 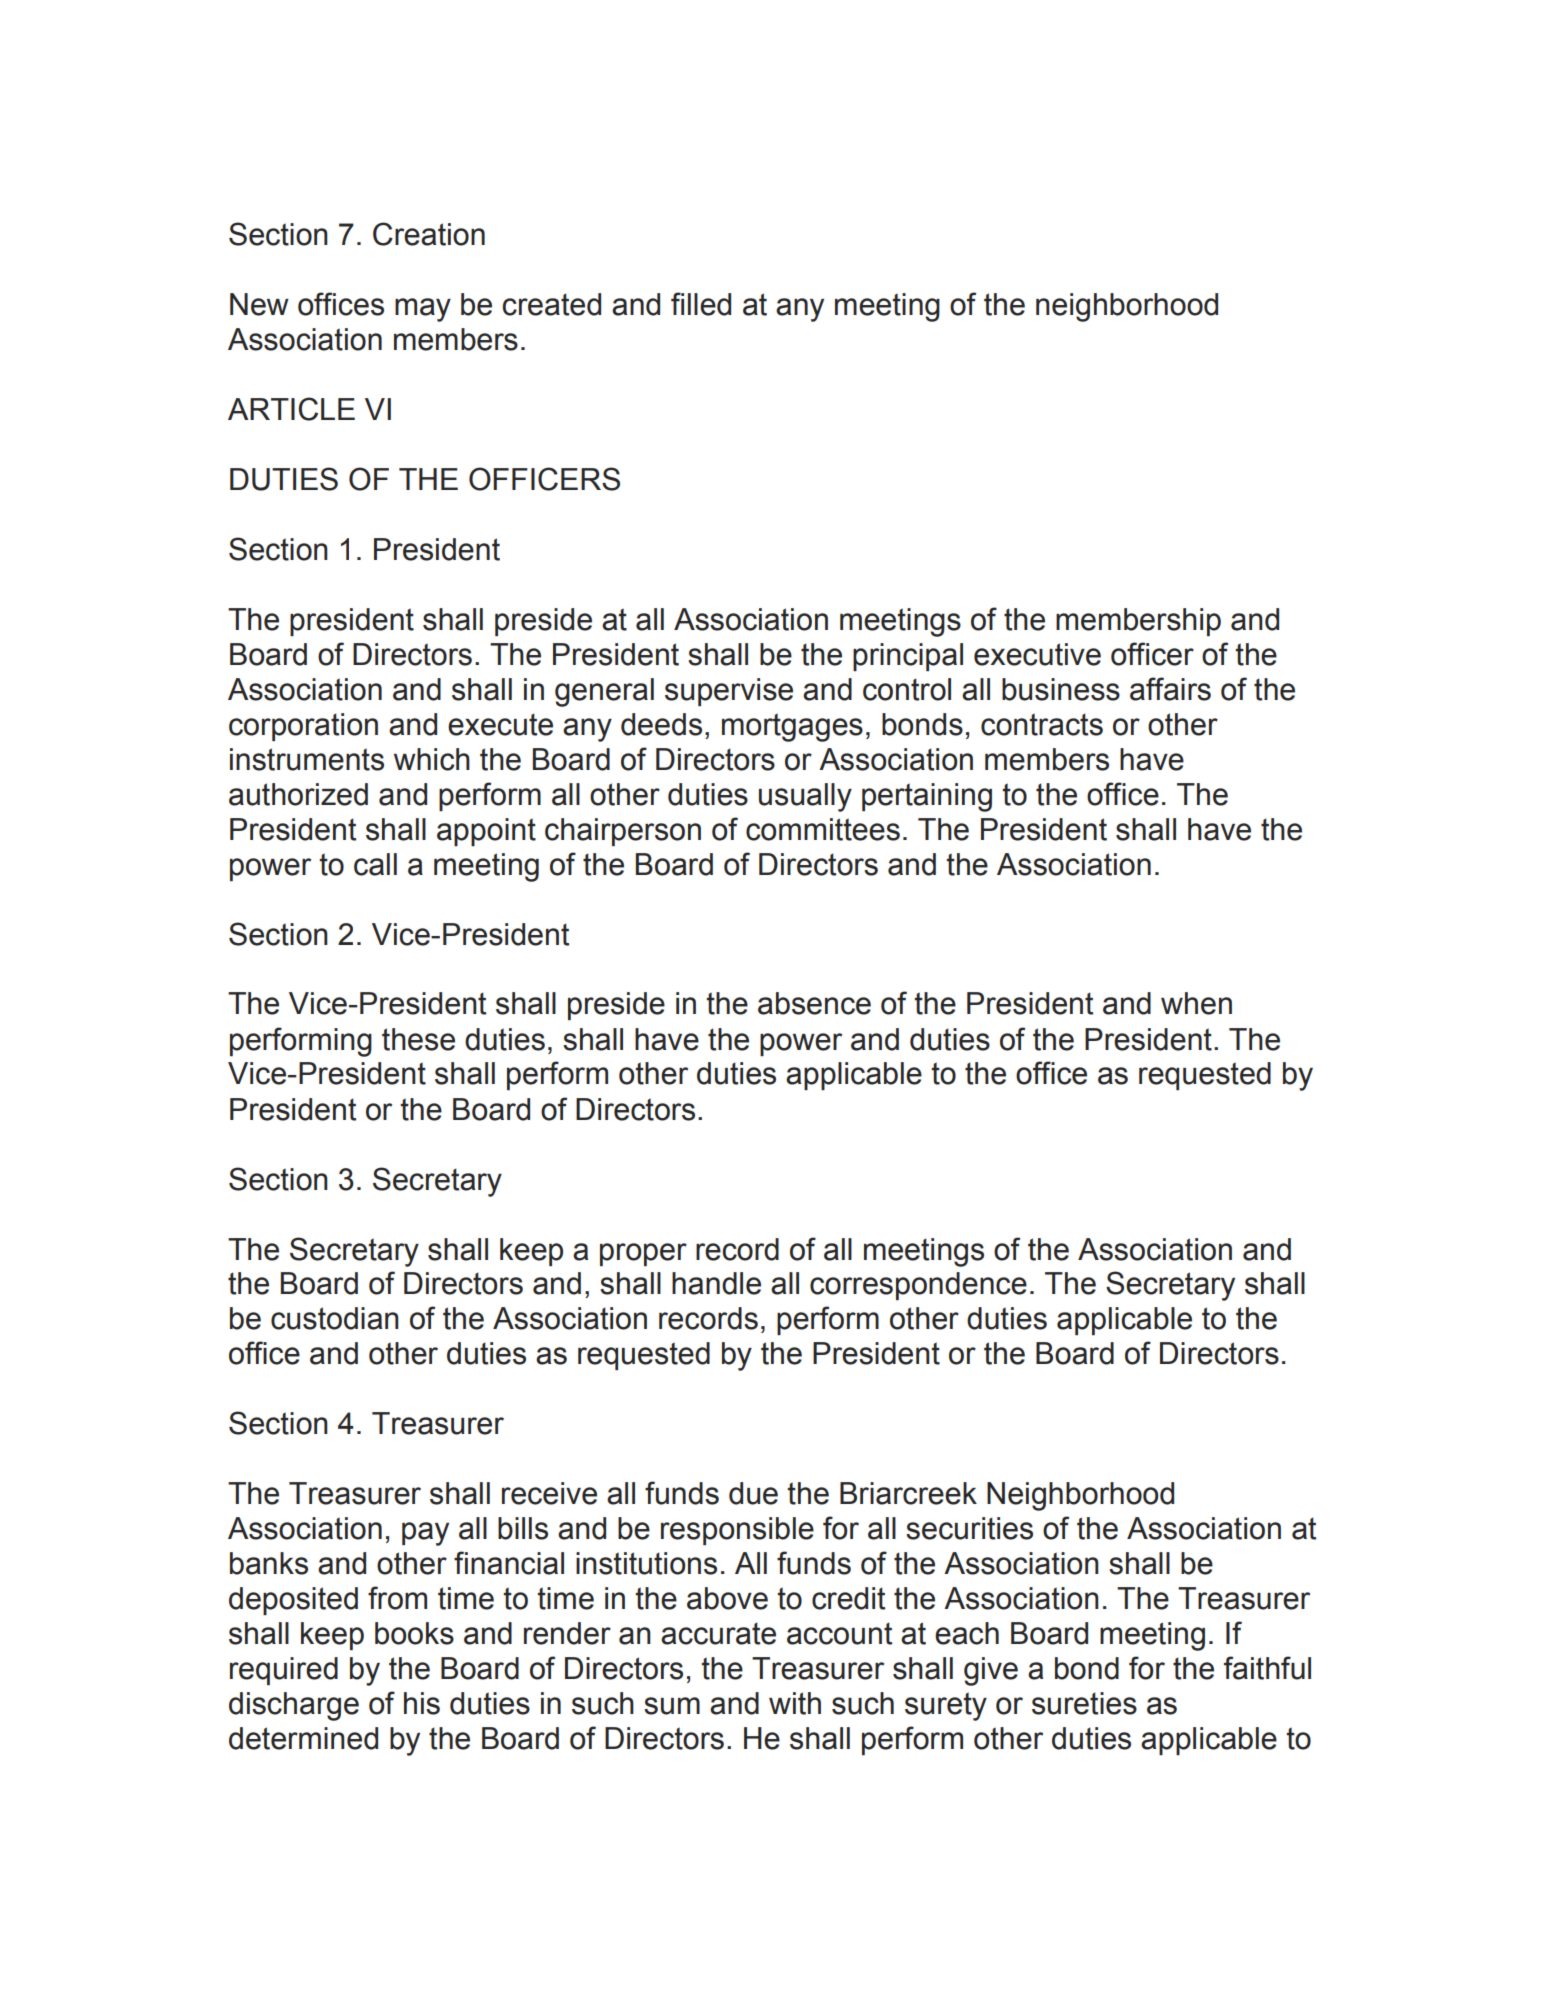 What do you see at coordinates (1170, 689) in the image?
I see `affairs` at bounding box center [1170, 689].
